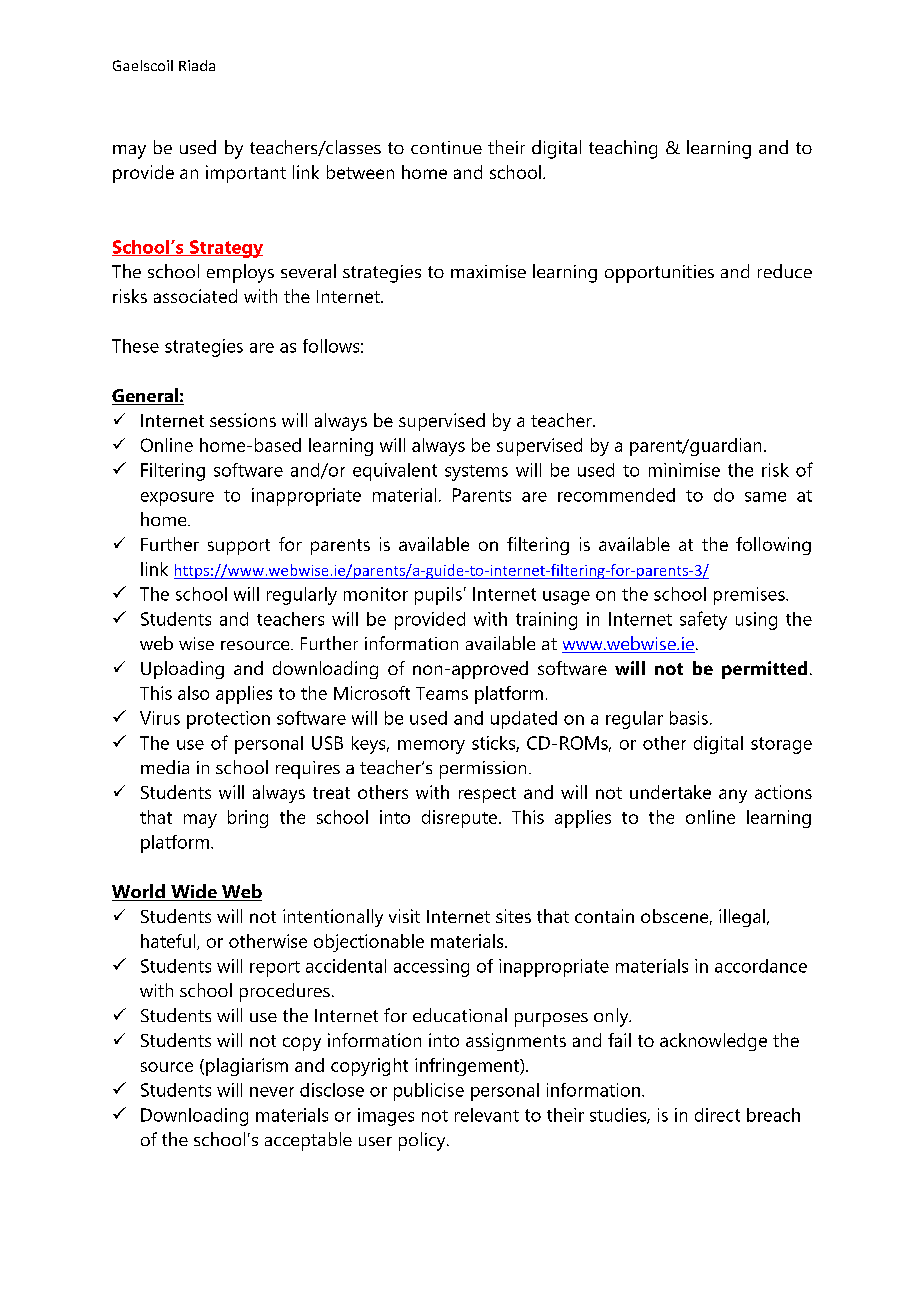 Image resolution: width=924 pixels, height=1308 pixels. What do you see at coordinates (461, 819) in the screenshot?
I see `disrepute` at bounding box center [461, 819].
